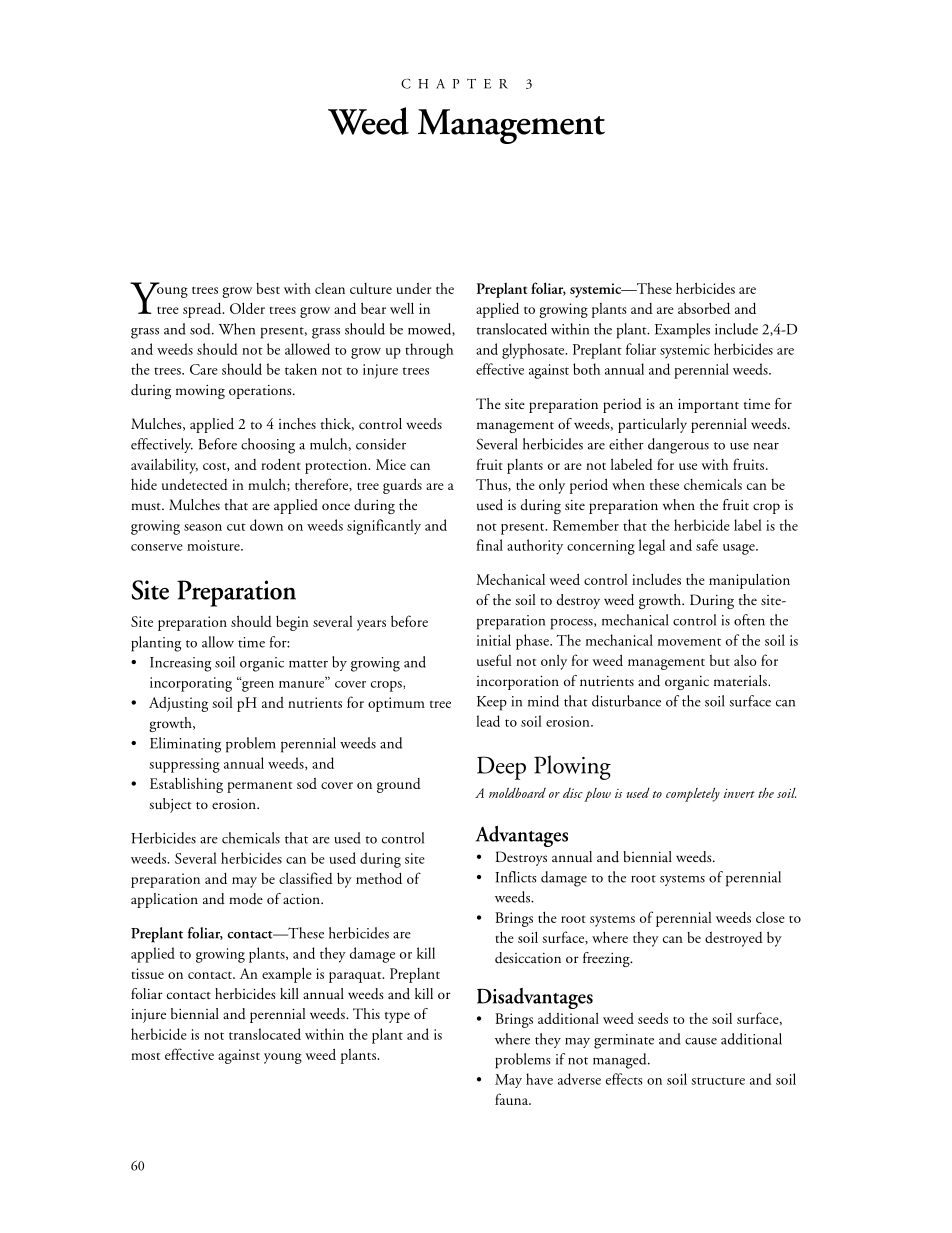 The height and width of the screenshot is (1233, 952). What do you see at coordinates (718, 1081) in the screenshot?
I see `structure` at bounding box center [718, 1081].
